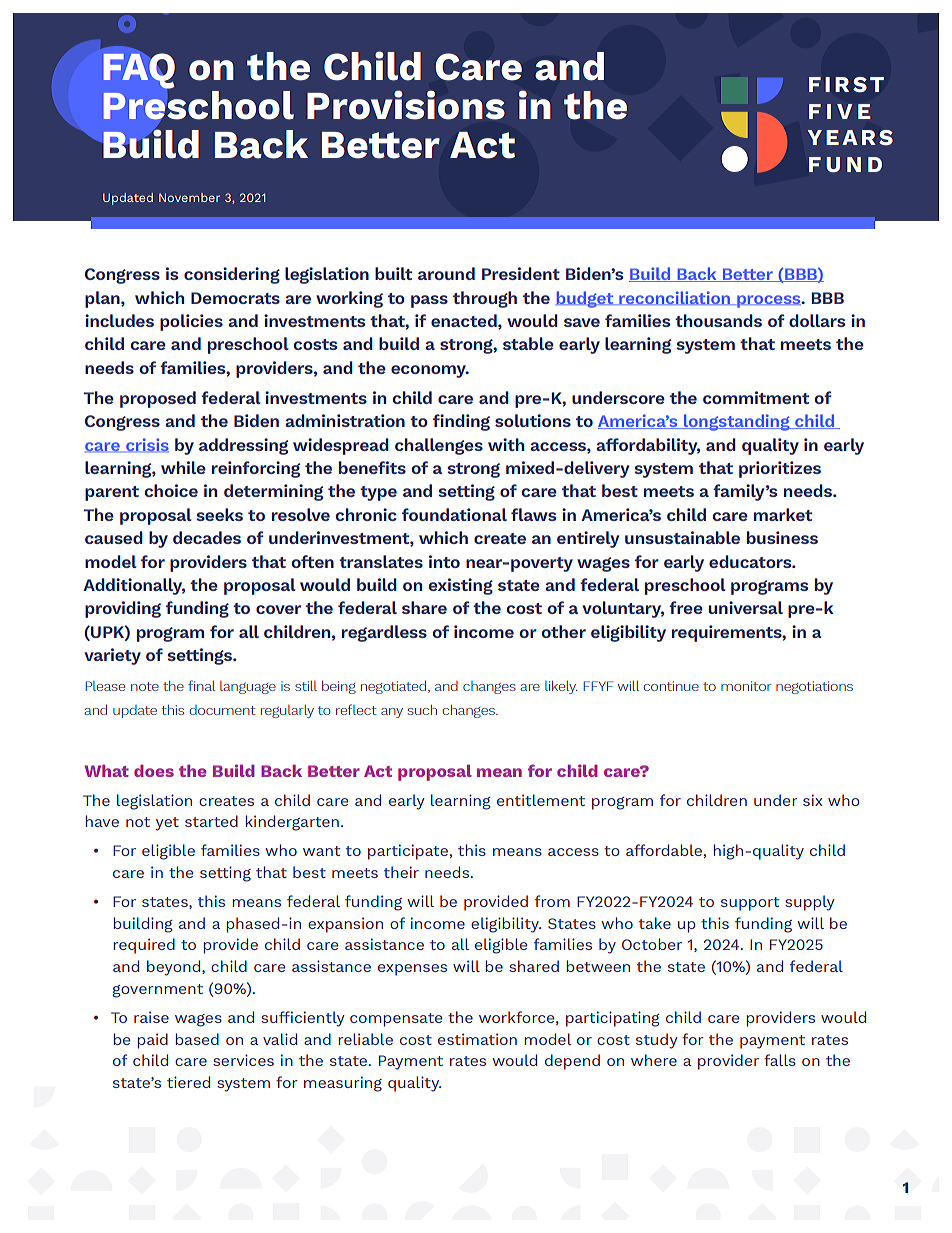 Image resolution: width=952 pixels, height=1233 pixels. Describe the element at coordinates (840, 111) in the screenshot. I see `FIVE` at that location.
